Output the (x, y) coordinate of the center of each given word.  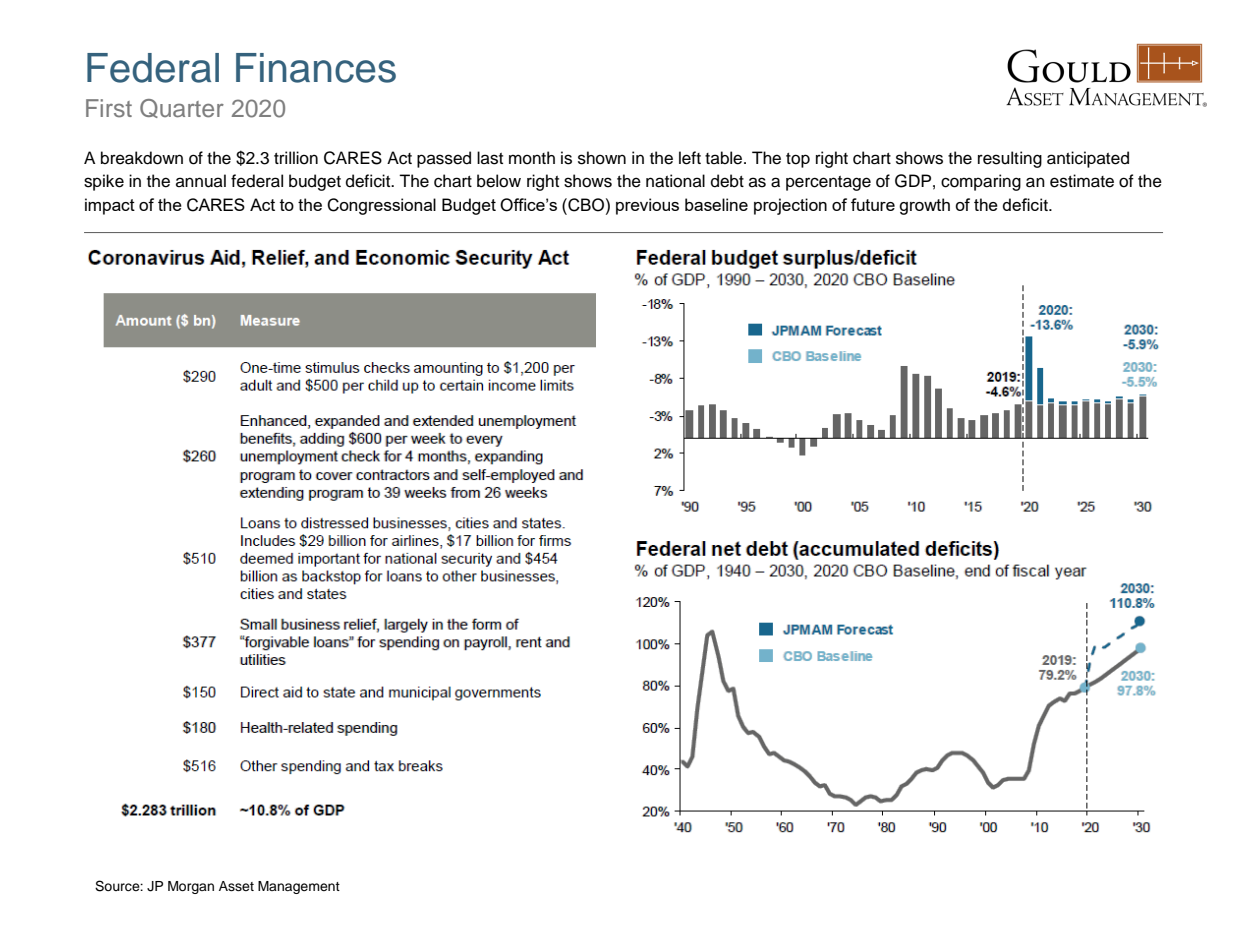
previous (647, 206)
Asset (236, 886)
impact (110, 206)
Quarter (182, 108)
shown (602, 158)
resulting (1010, 159)
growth (924, 206)
